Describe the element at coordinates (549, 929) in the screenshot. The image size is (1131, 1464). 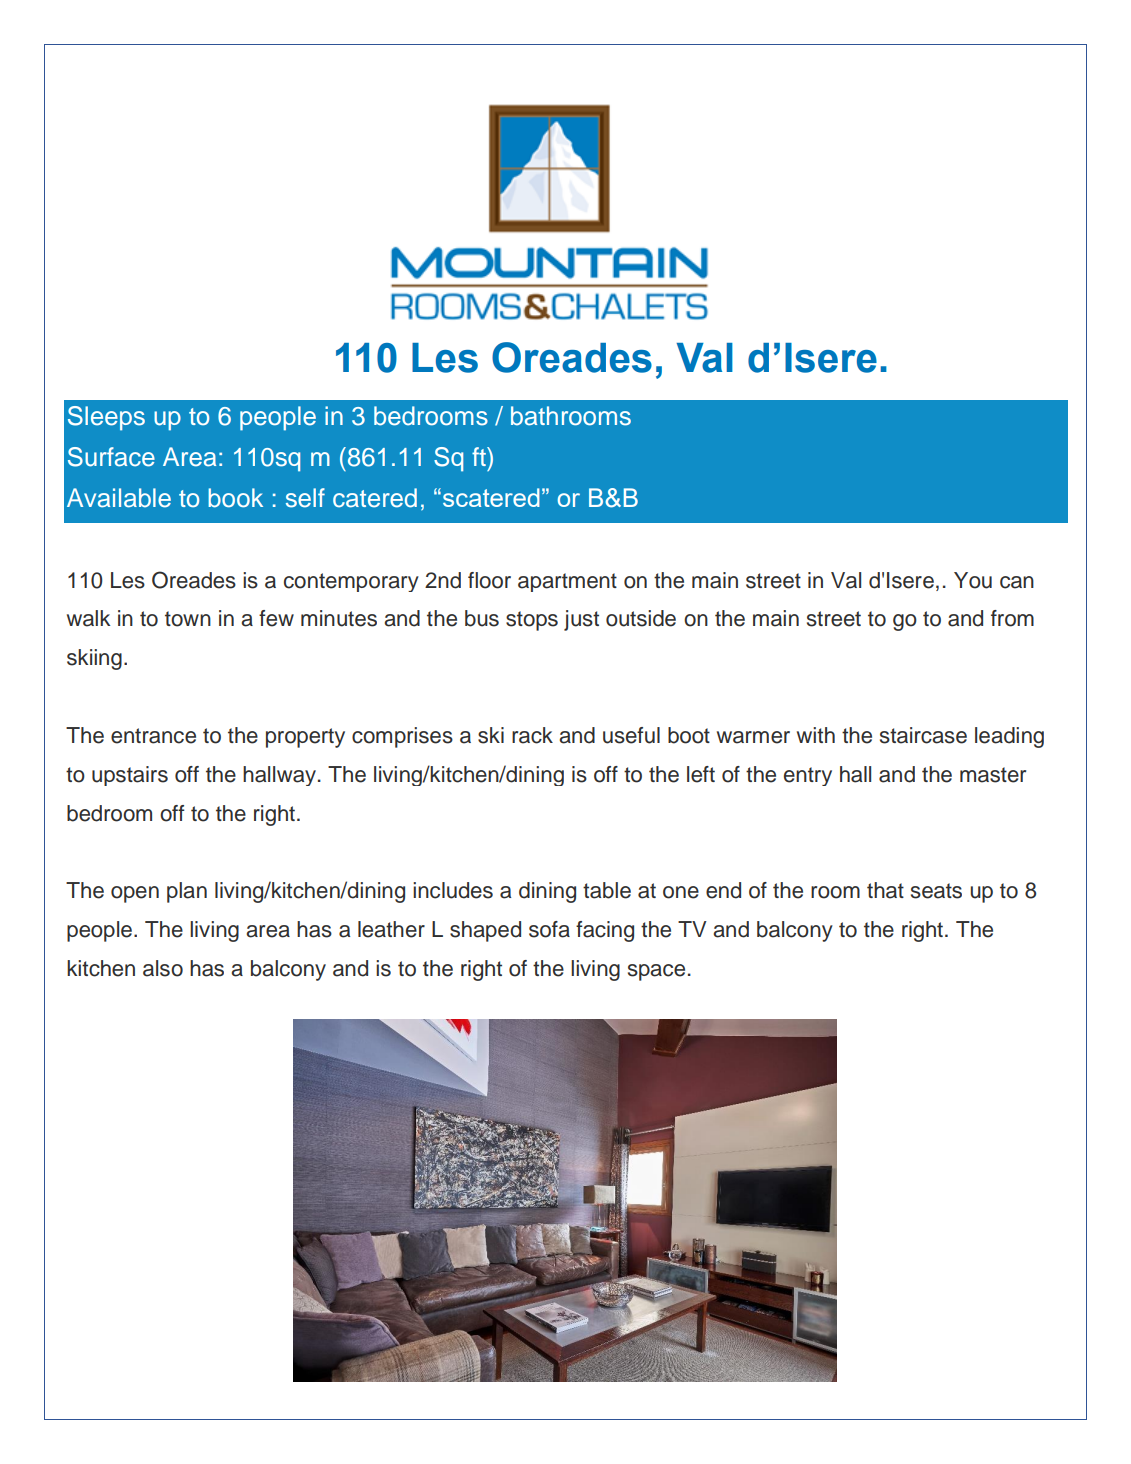
I see `sofa` at that location.
